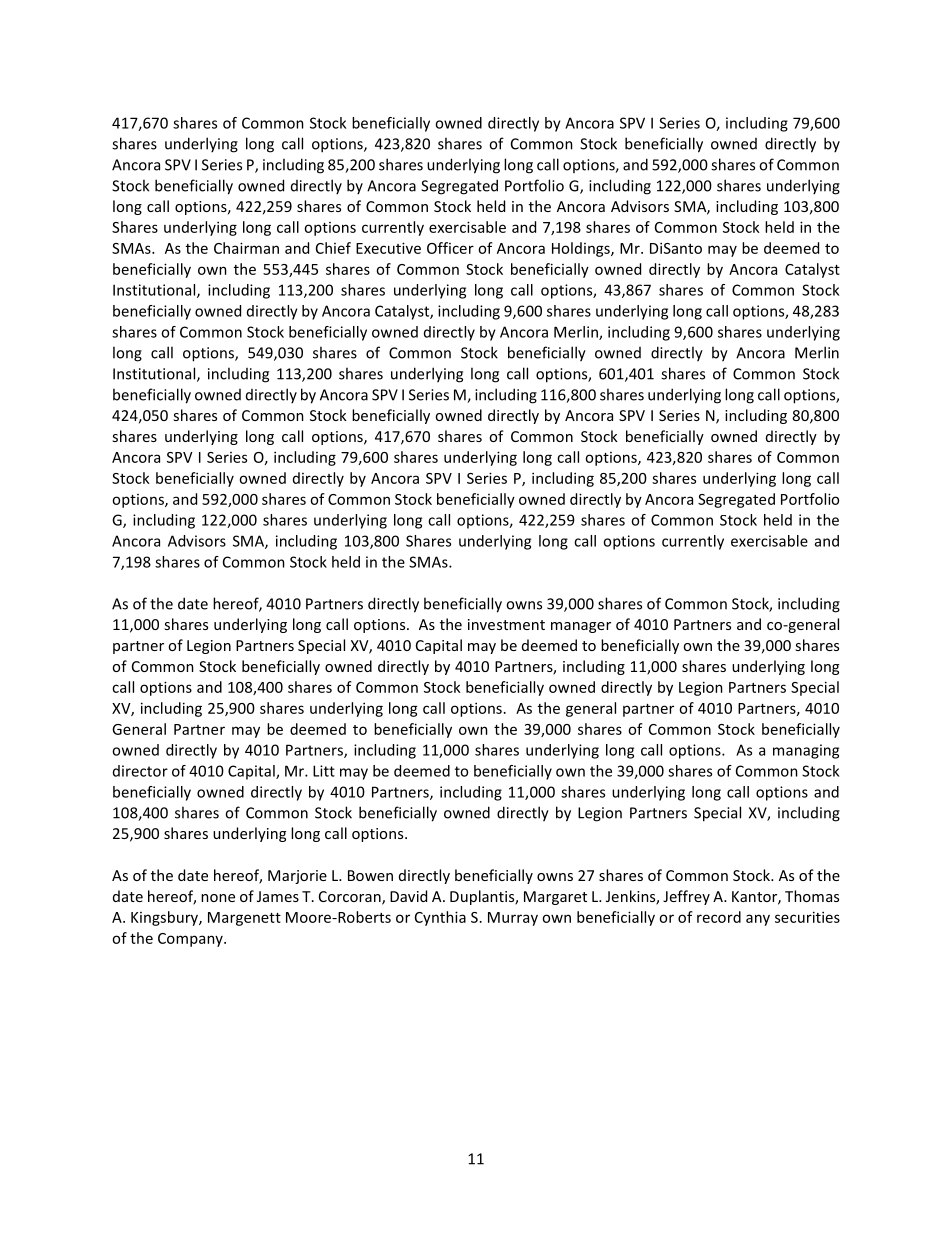  What do you see at coordinates (440, 918) in the image?
I see `Cynthia` at bounding box center [440, 918].
